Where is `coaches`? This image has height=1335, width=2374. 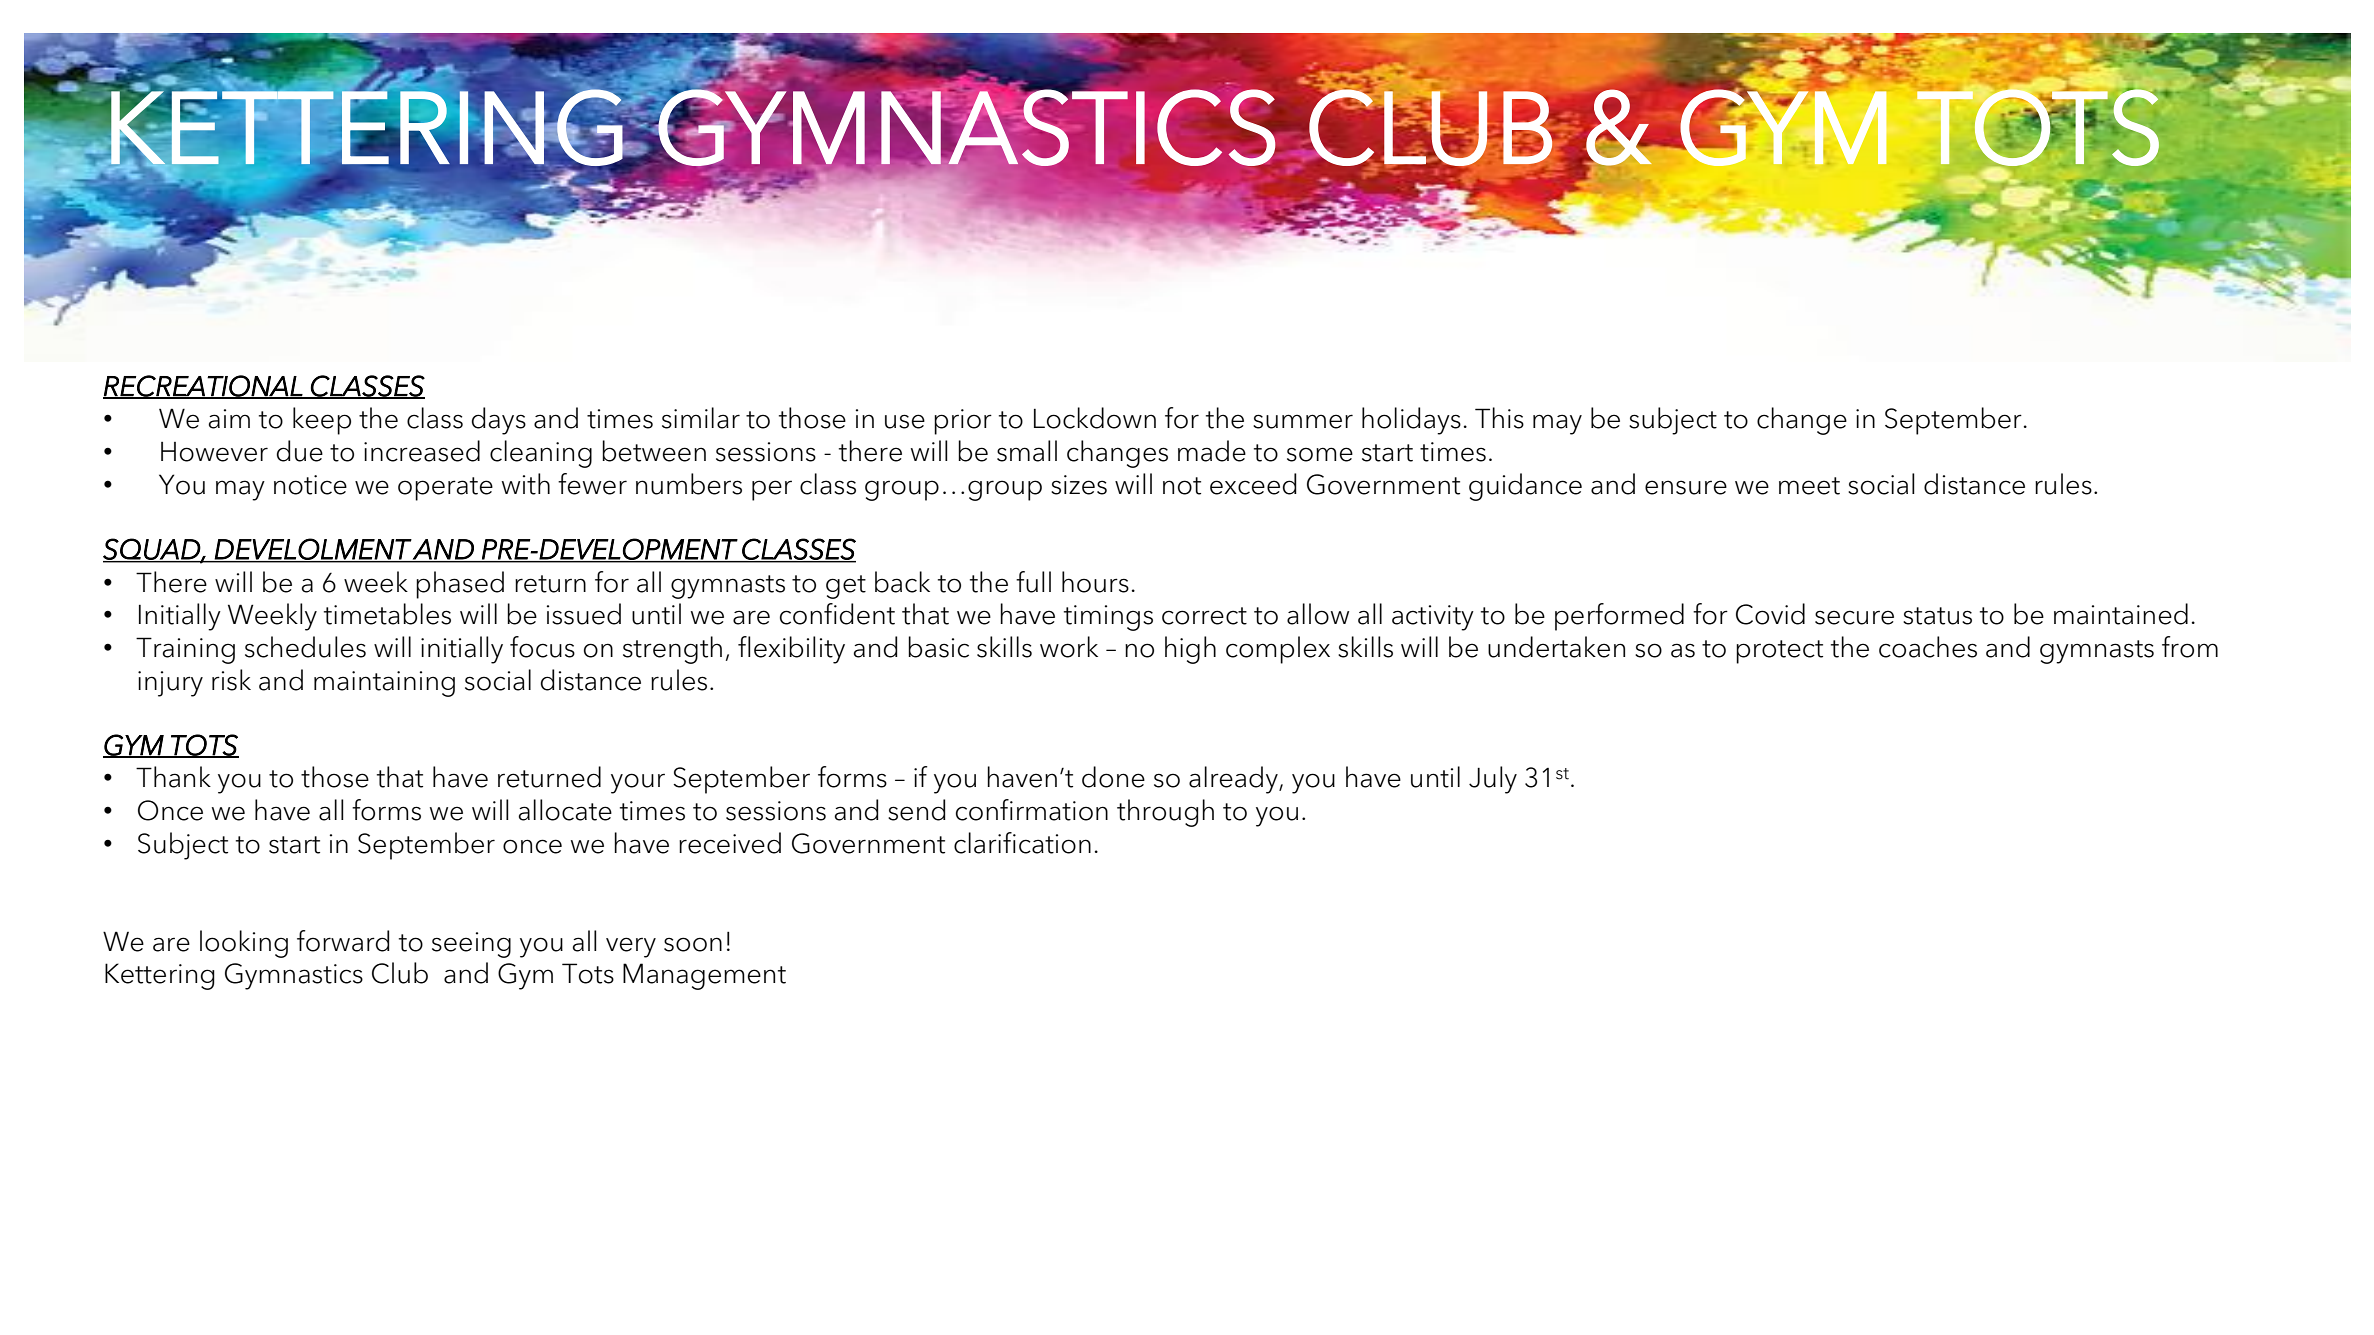
coaches is located at coordinates (1928, 647).
